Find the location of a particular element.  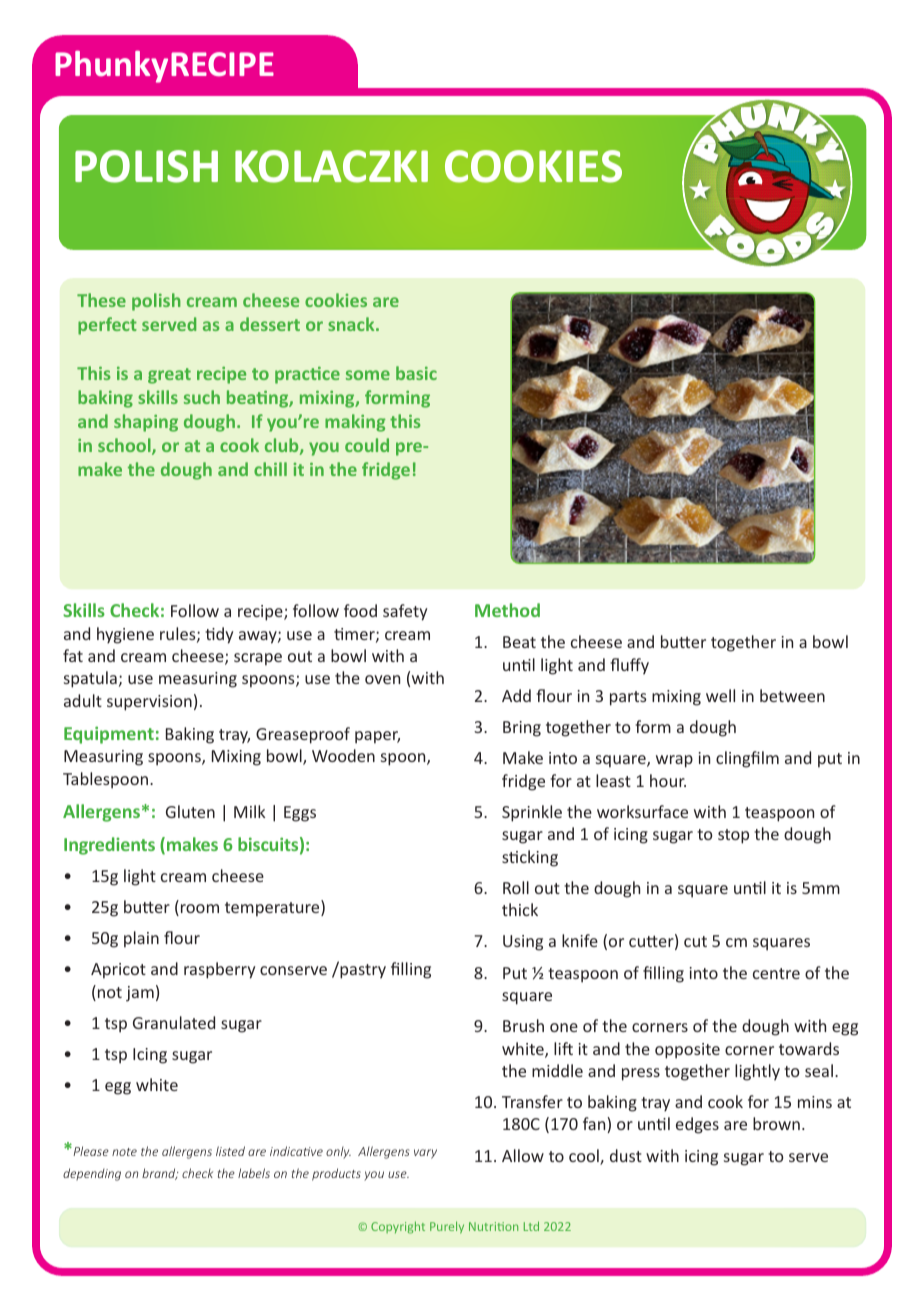

edges is located at coordinates (697, 1125).
